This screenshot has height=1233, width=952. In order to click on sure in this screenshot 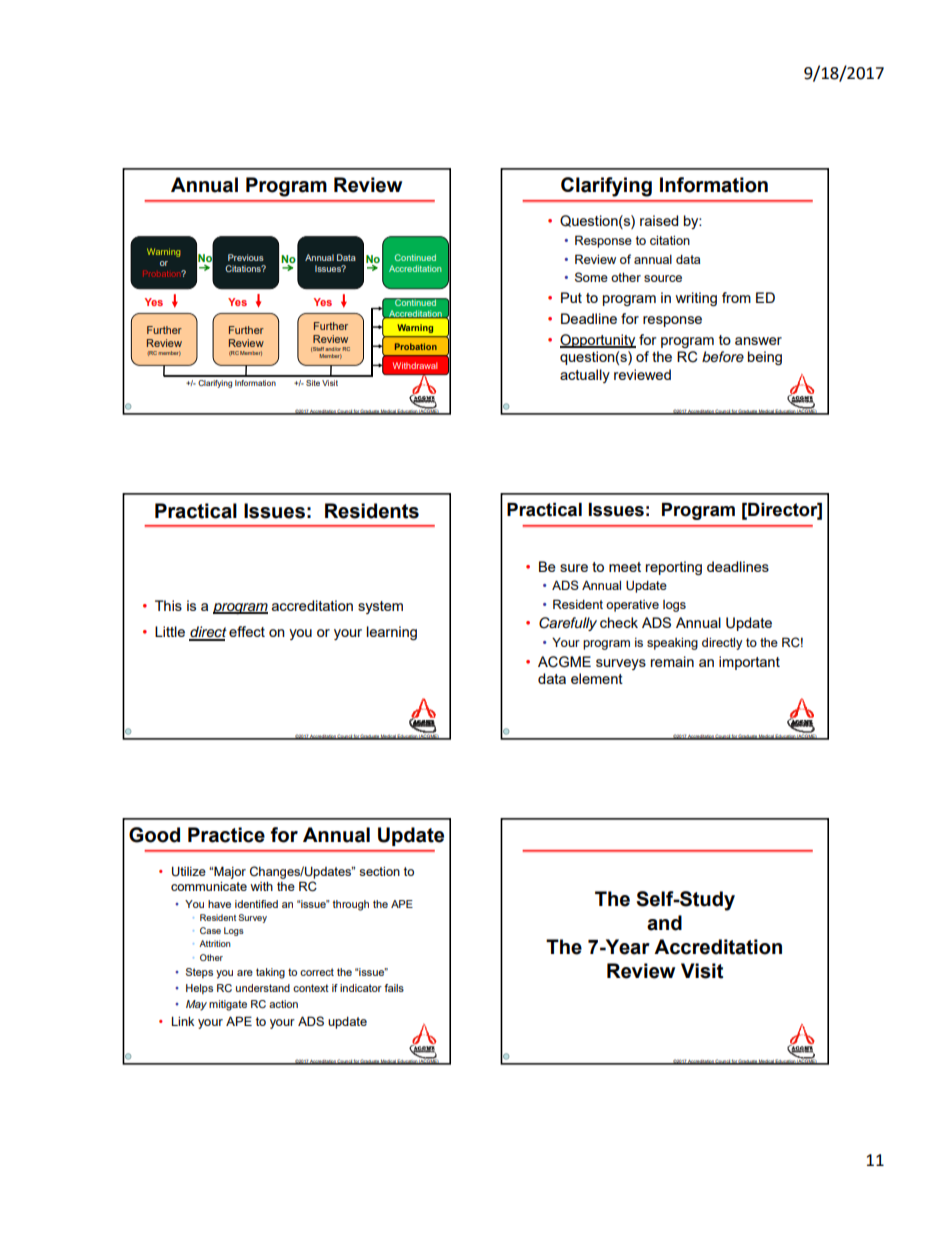, I will do `click(574, 568)`.
